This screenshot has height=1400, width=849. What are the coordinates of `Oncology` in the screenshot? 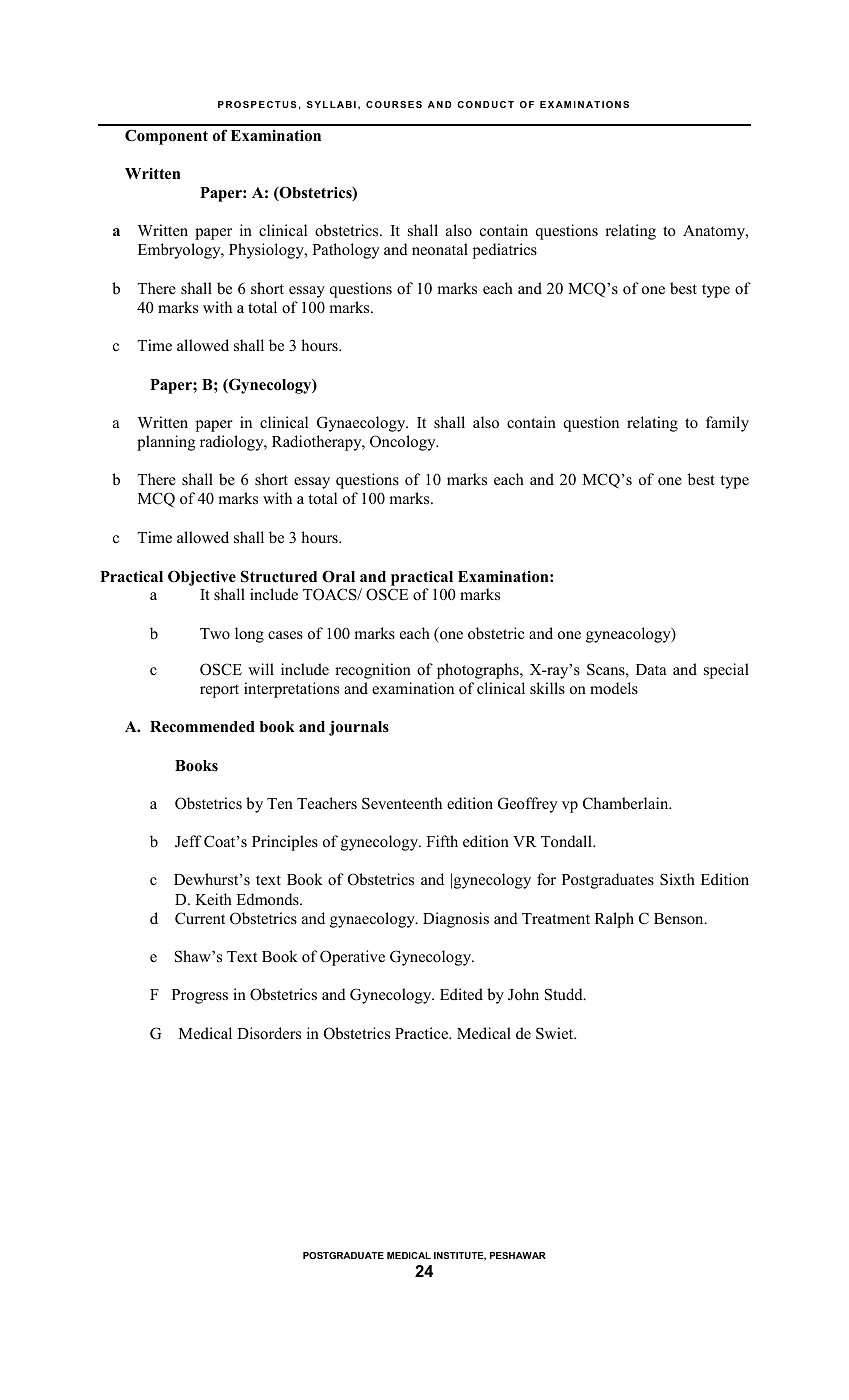 It's located at (404, 443).
